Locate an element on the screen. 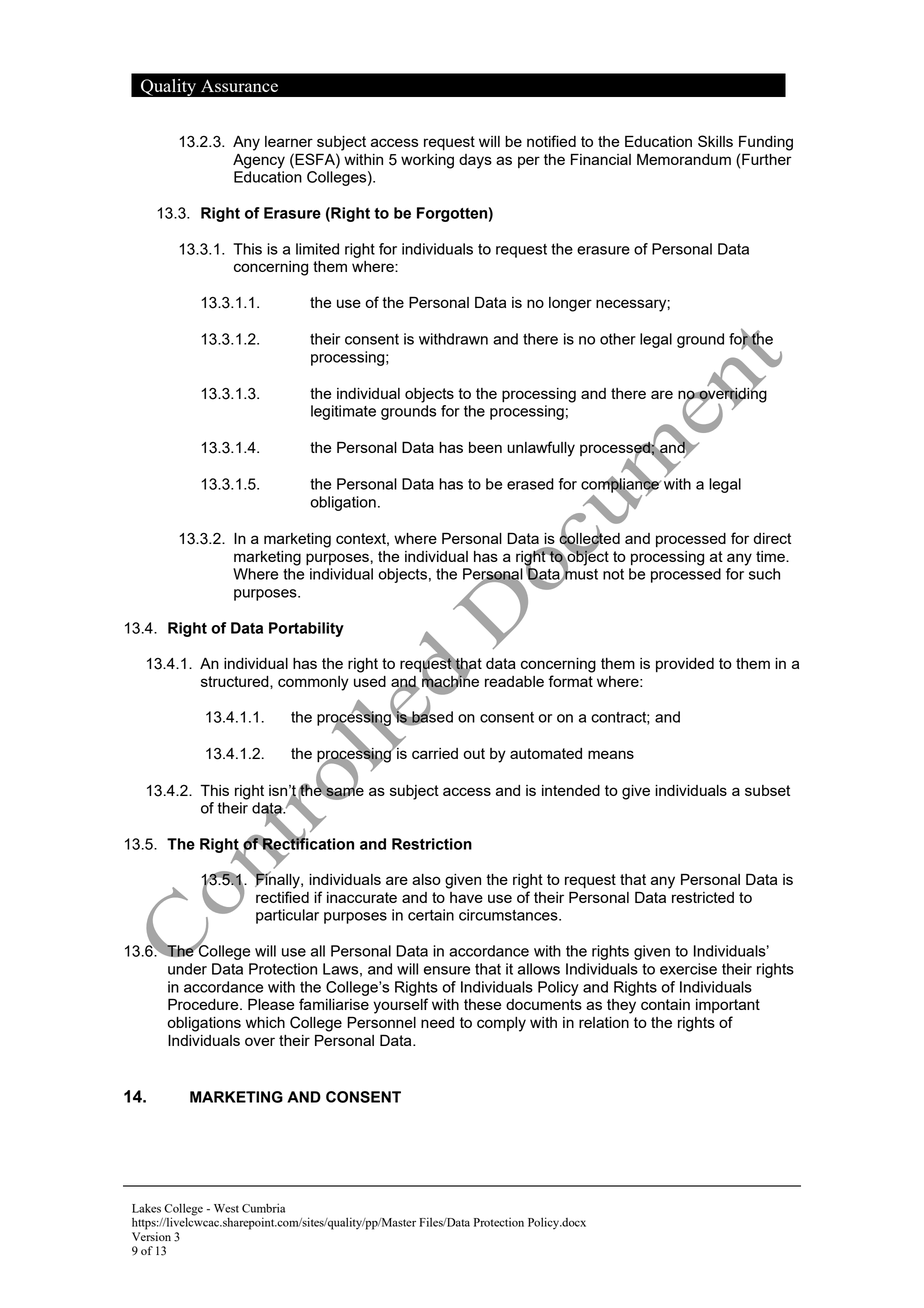 This screenshot has height=1308, width=924. readable is located at coordinates (514, 681).
